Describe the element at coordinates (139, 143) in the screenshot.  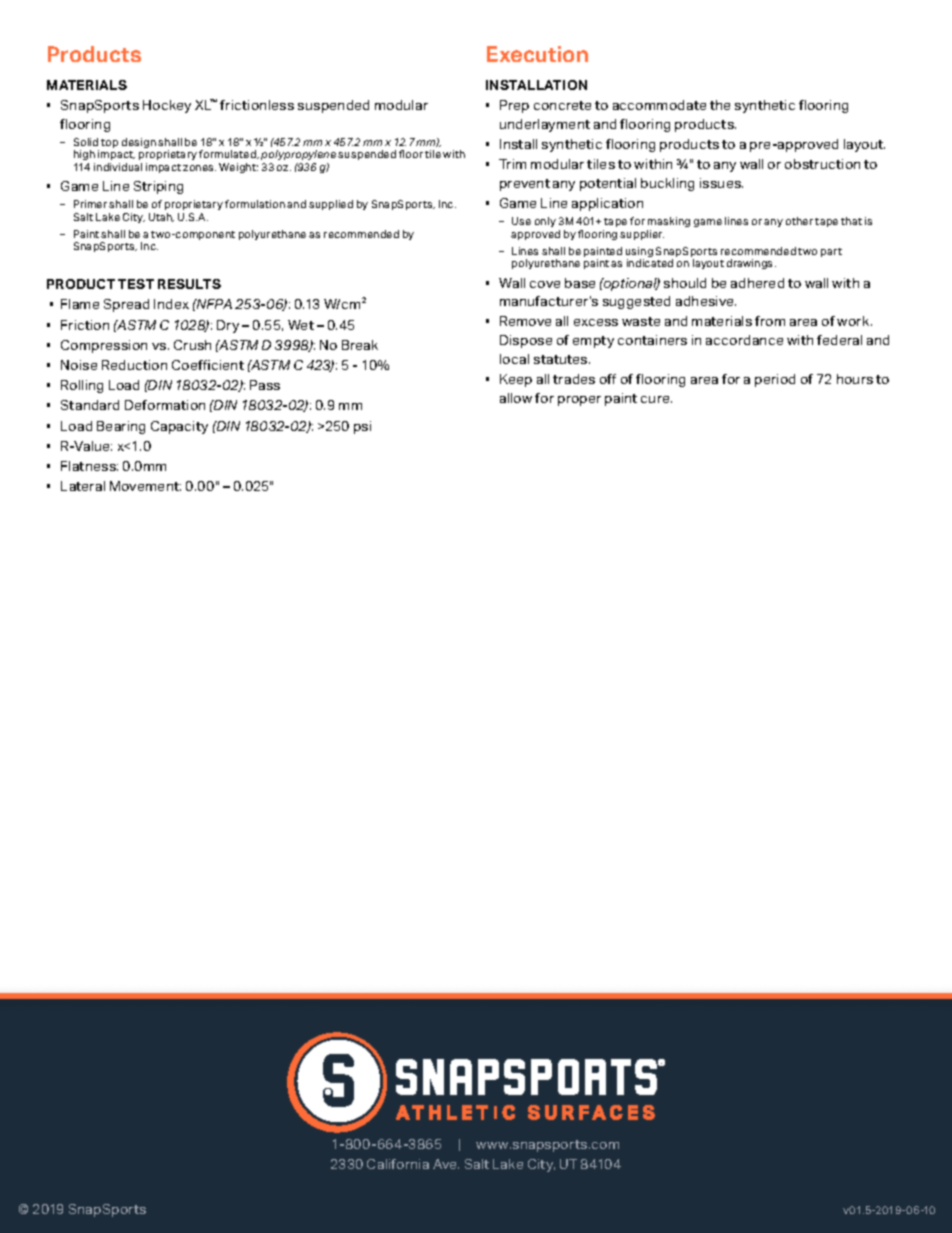
I see `design` at that location.
